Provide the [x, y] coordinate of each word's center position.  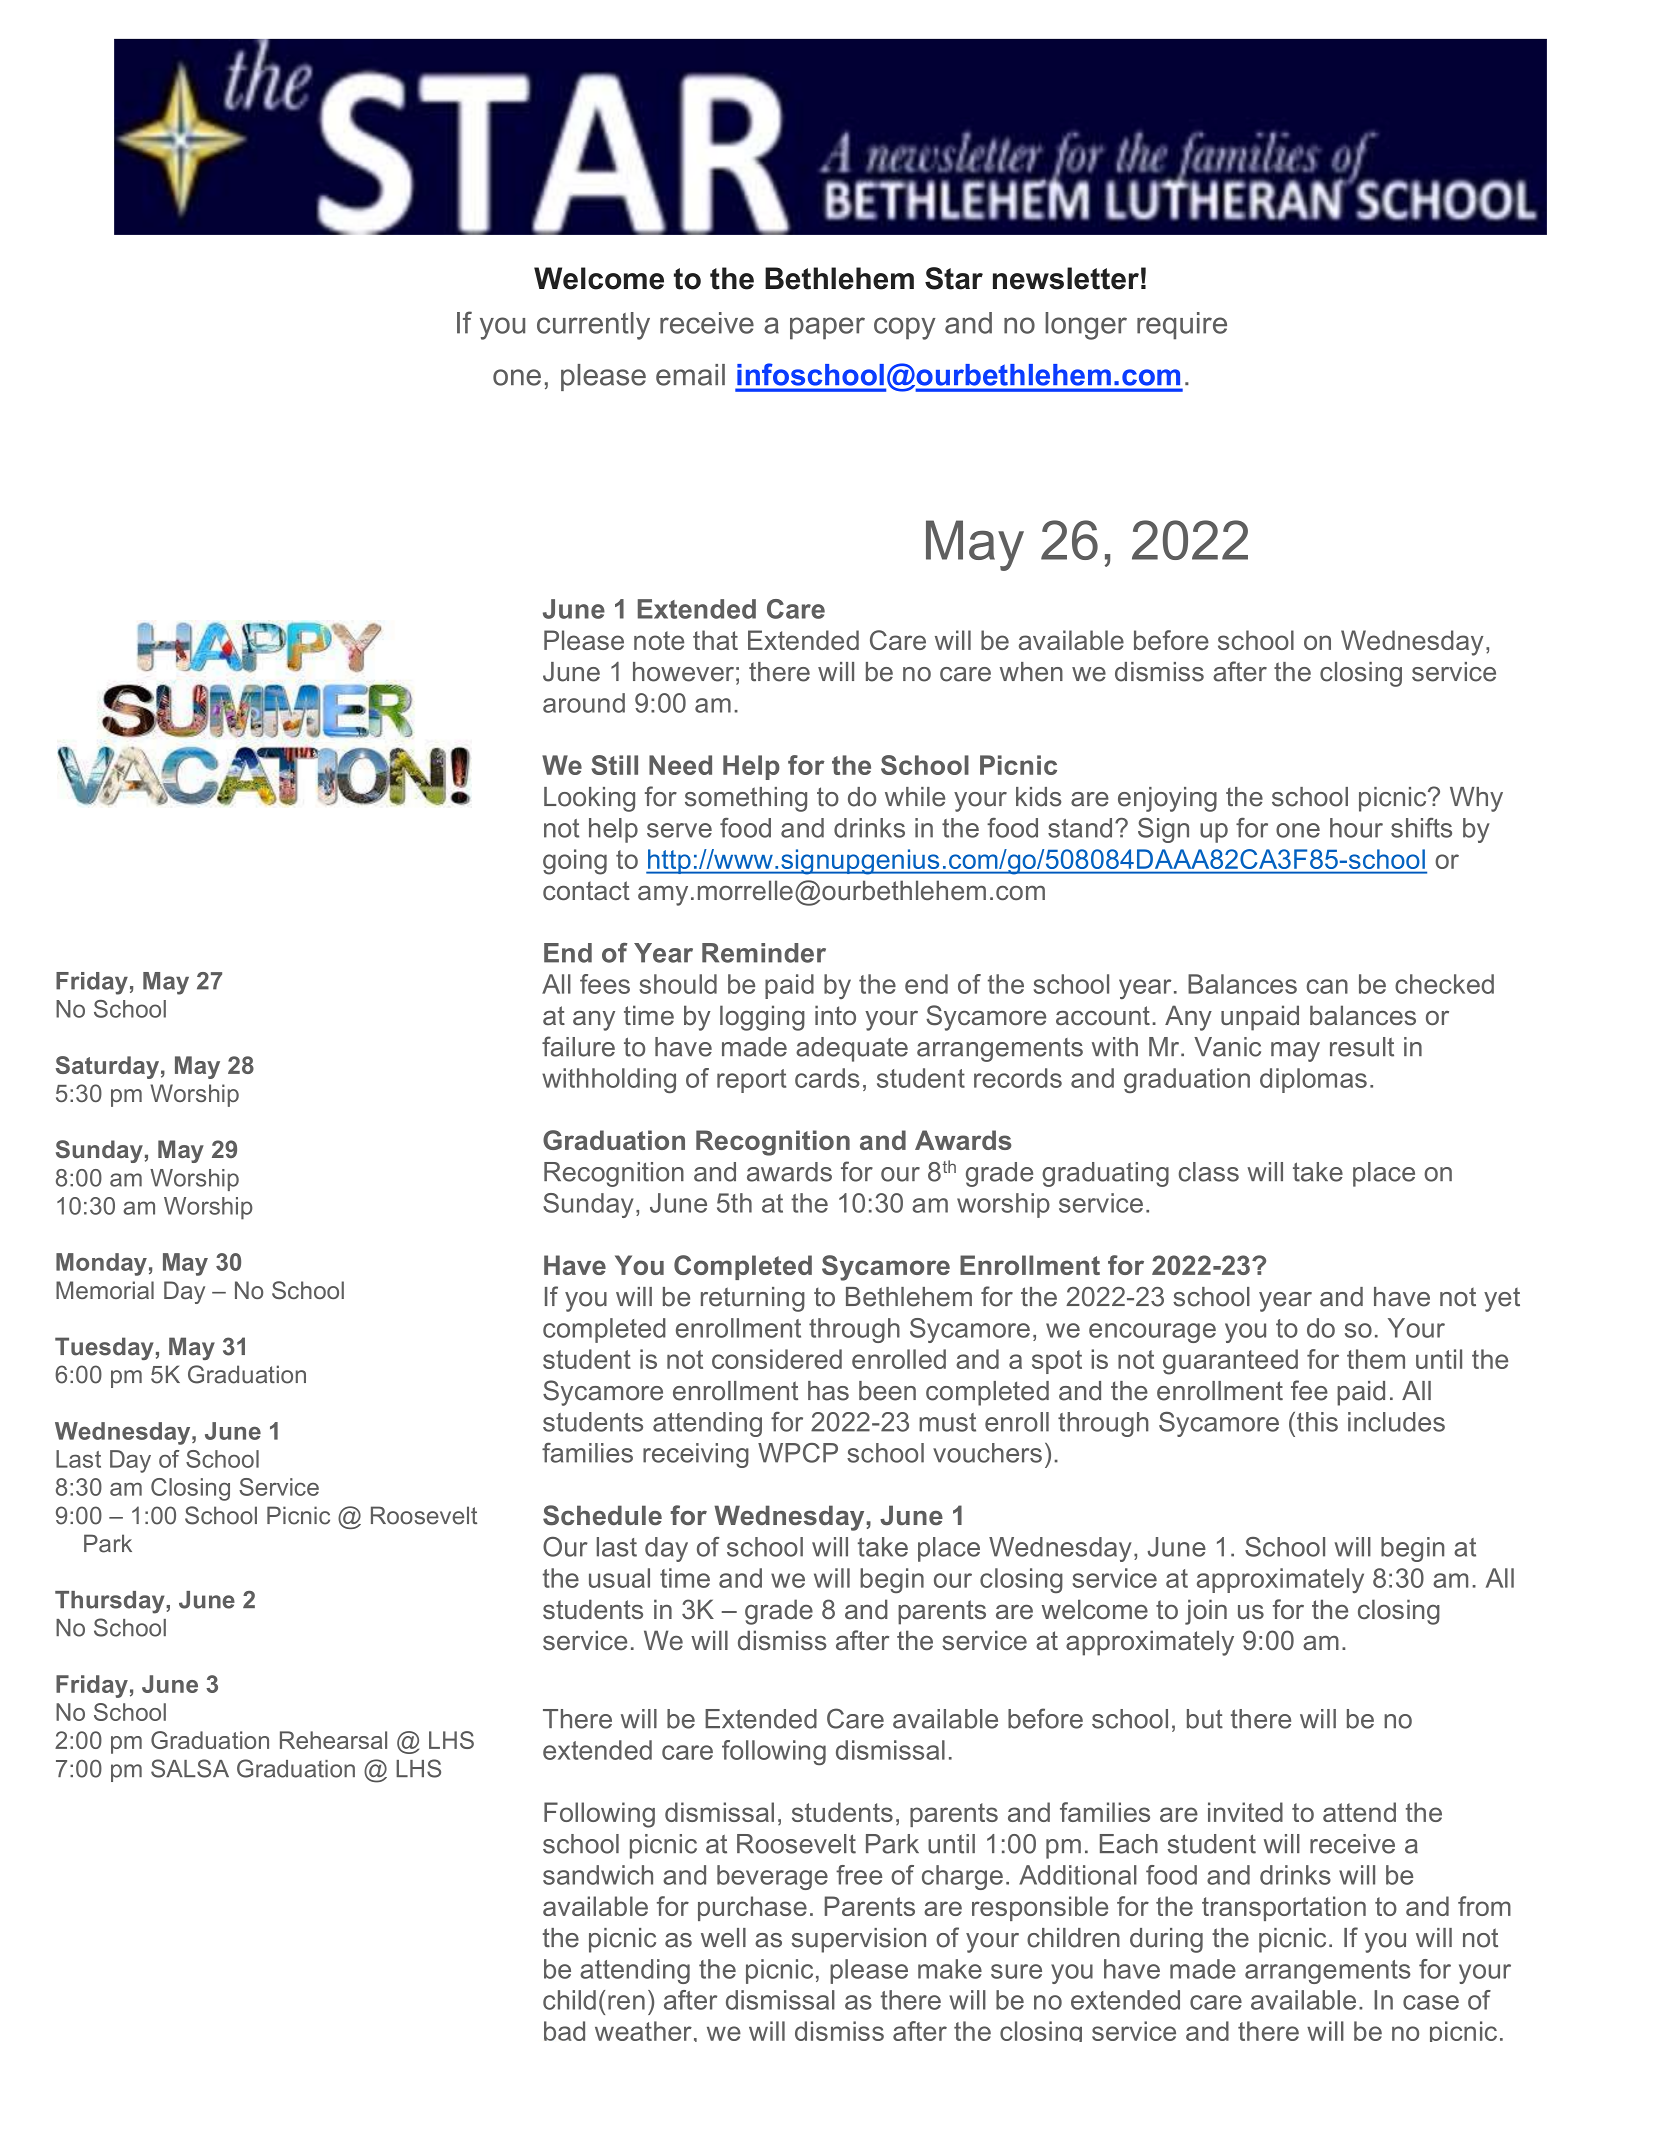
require [1182, 326]
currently [593, 326]
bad [564, 2031]
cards [827, 1078]
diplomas [1313, 1080]
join [1206, 1612]
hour [1356, 828]
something [746, 799]
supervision [859, 1940]
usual [619, 1578]
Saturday [107, 1067]
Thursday [111, 1602]
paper [827, 328]
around [584, 703]
